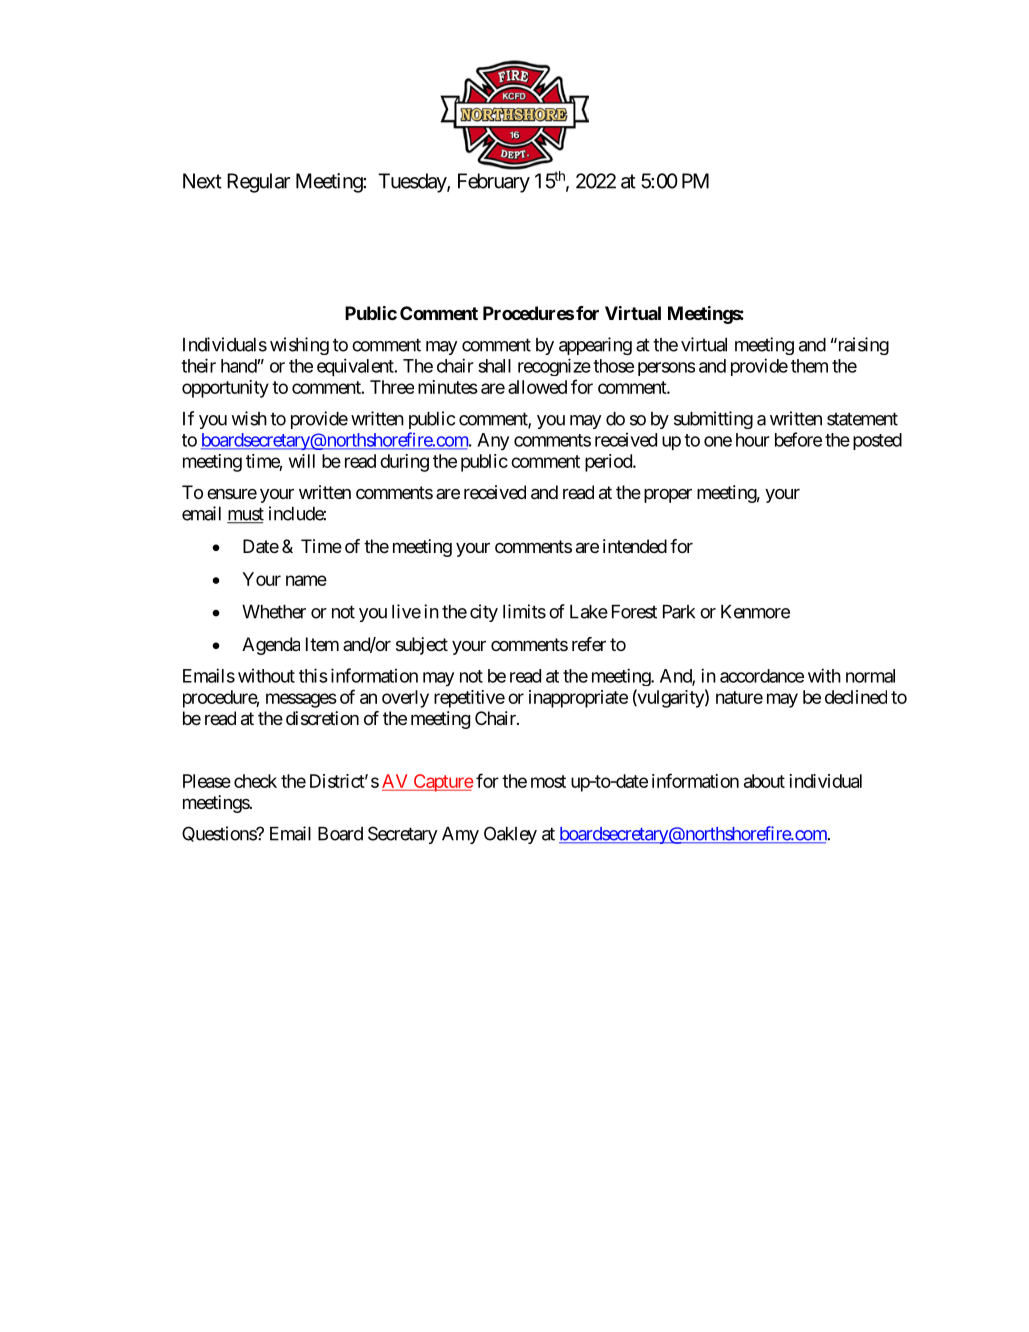  I want to click on Regular, so click(258, 183).
